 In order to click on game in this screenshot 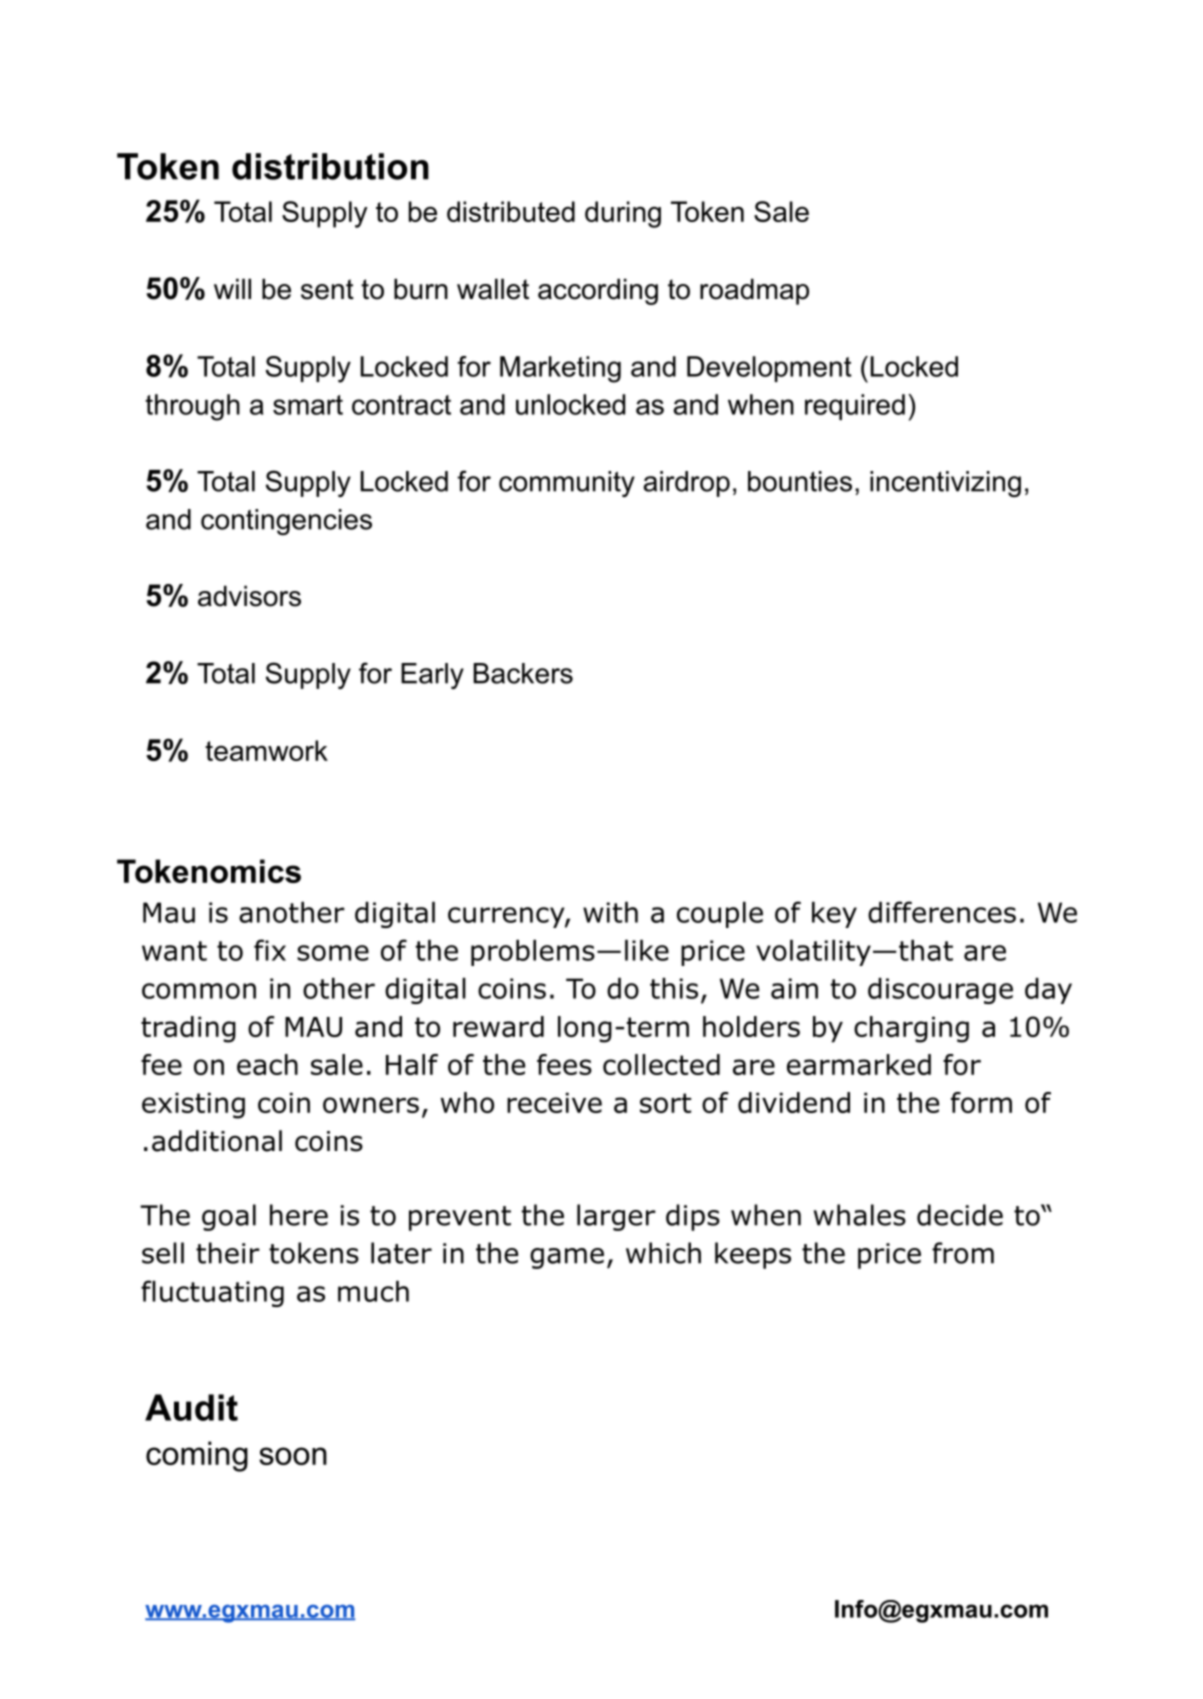, I will do `click(567, 1258)`.
